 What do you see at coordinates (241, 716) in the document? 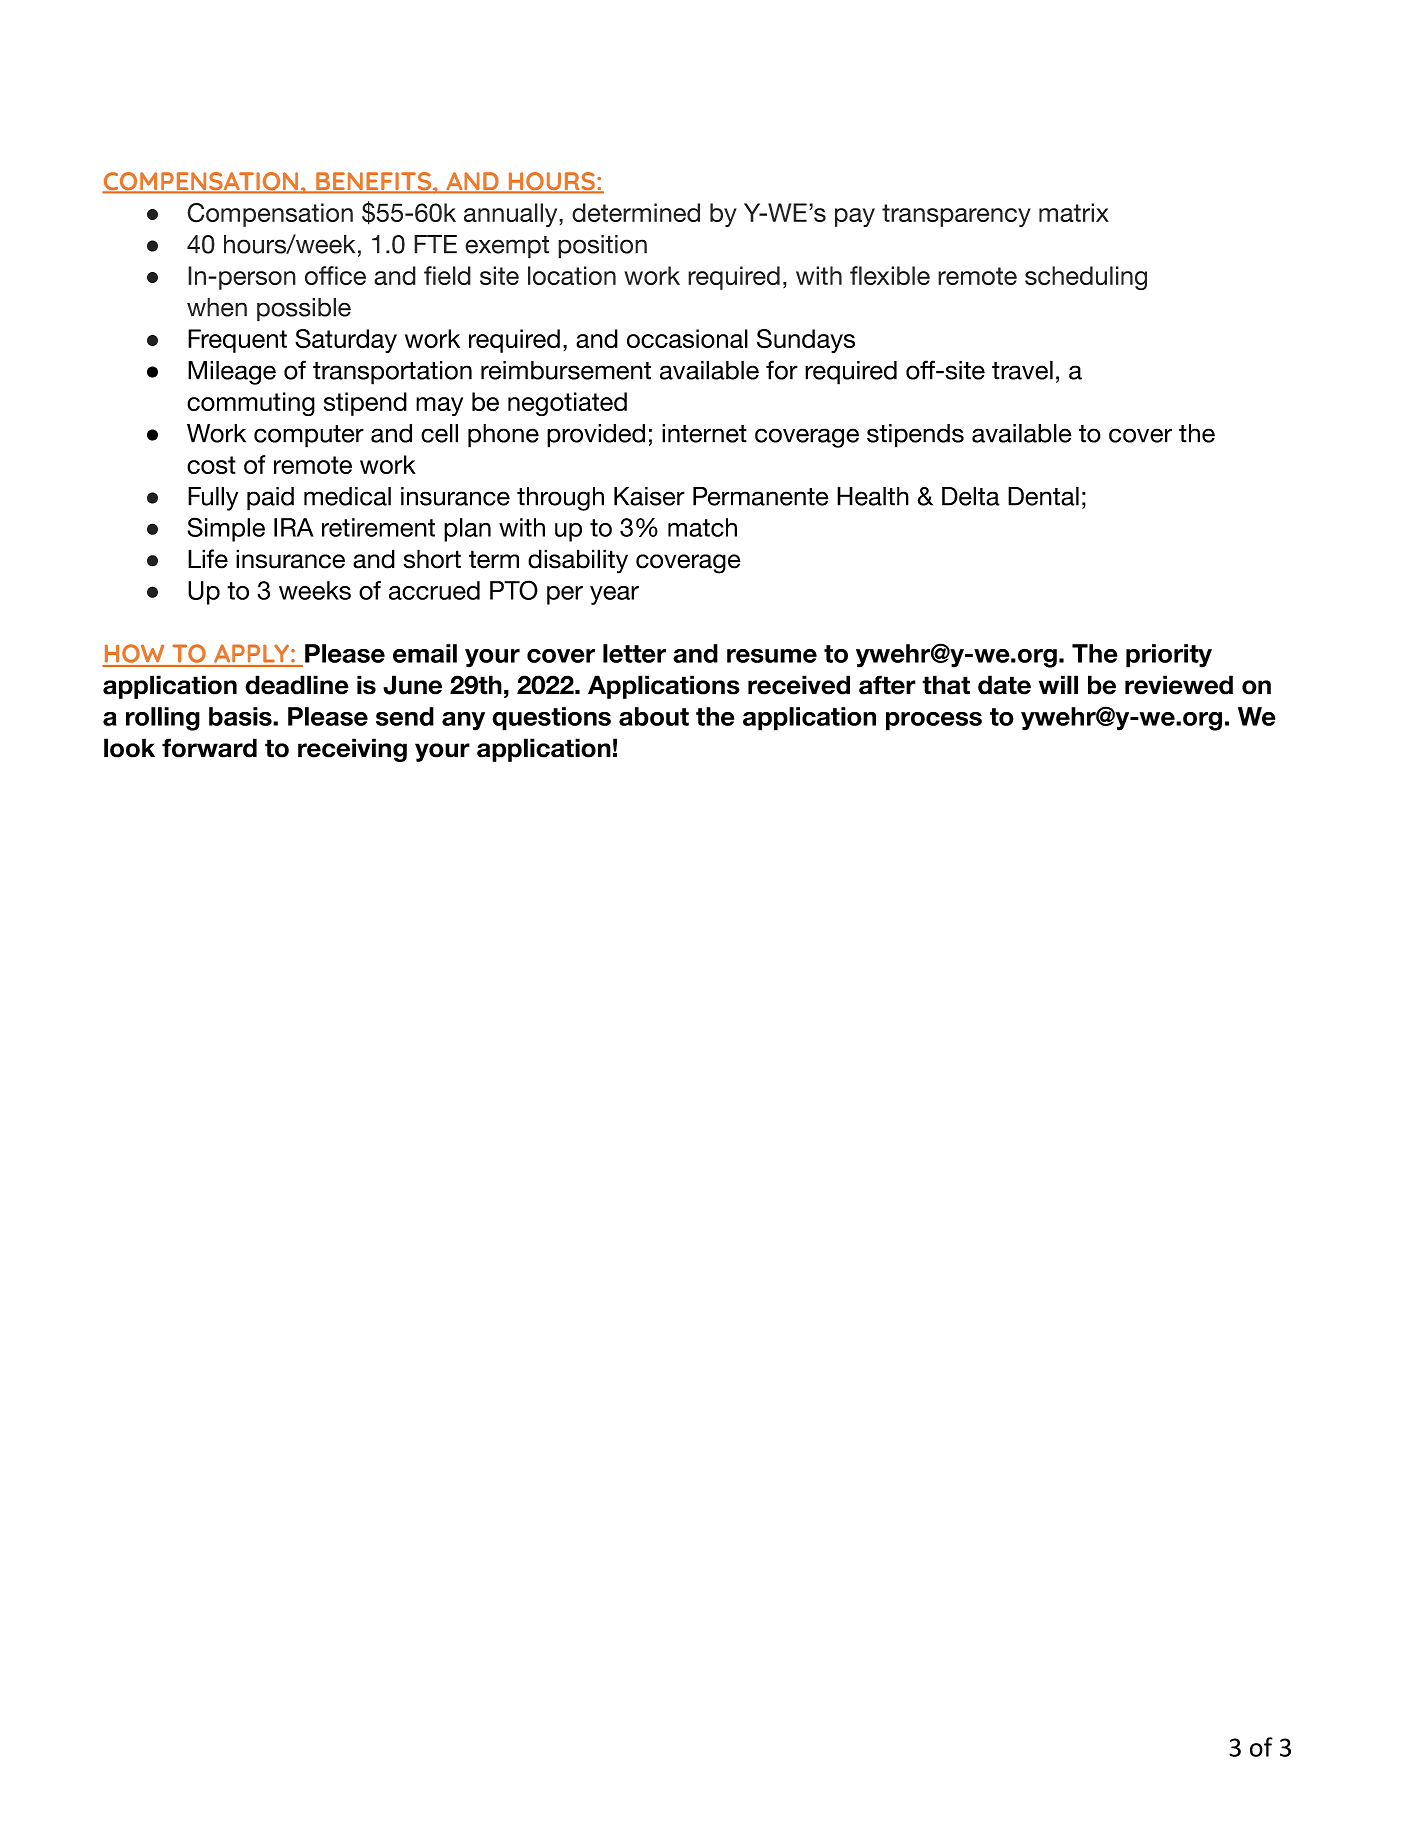
I see `basis` at bounding box center [241, 716].
